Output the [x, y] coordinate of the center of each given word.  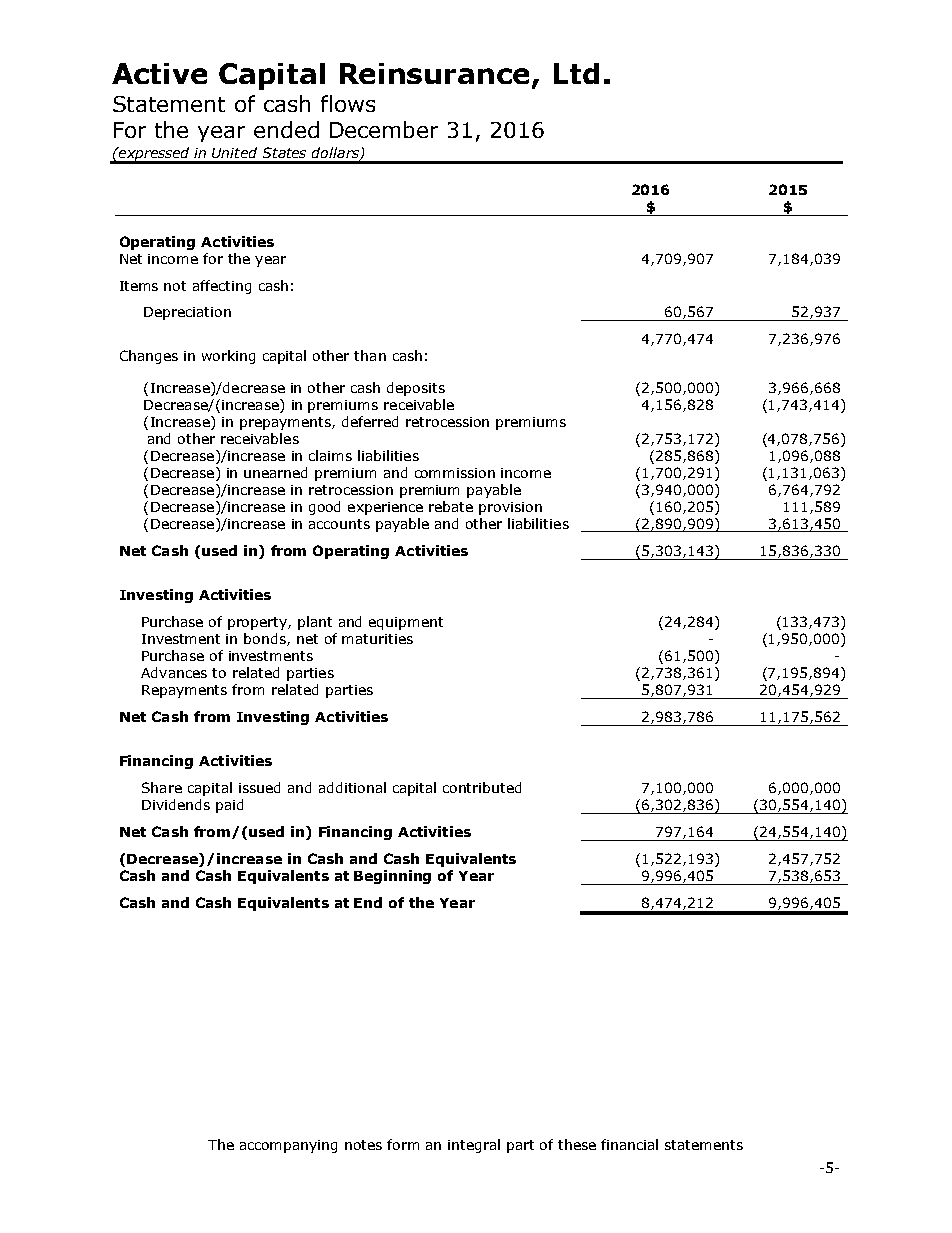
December [384, 129]
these [577, 1144]
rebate [451, 506]
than [370, 355]
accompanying [288, 1146]
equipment [406, 623]
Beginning [392, 877]
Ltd [576, 73]
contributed [482, 787]
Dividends [176, 804]
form [403, 1144]
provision [510, 508]
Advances [174, 672]
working [228, 357]
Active [159, 73]
